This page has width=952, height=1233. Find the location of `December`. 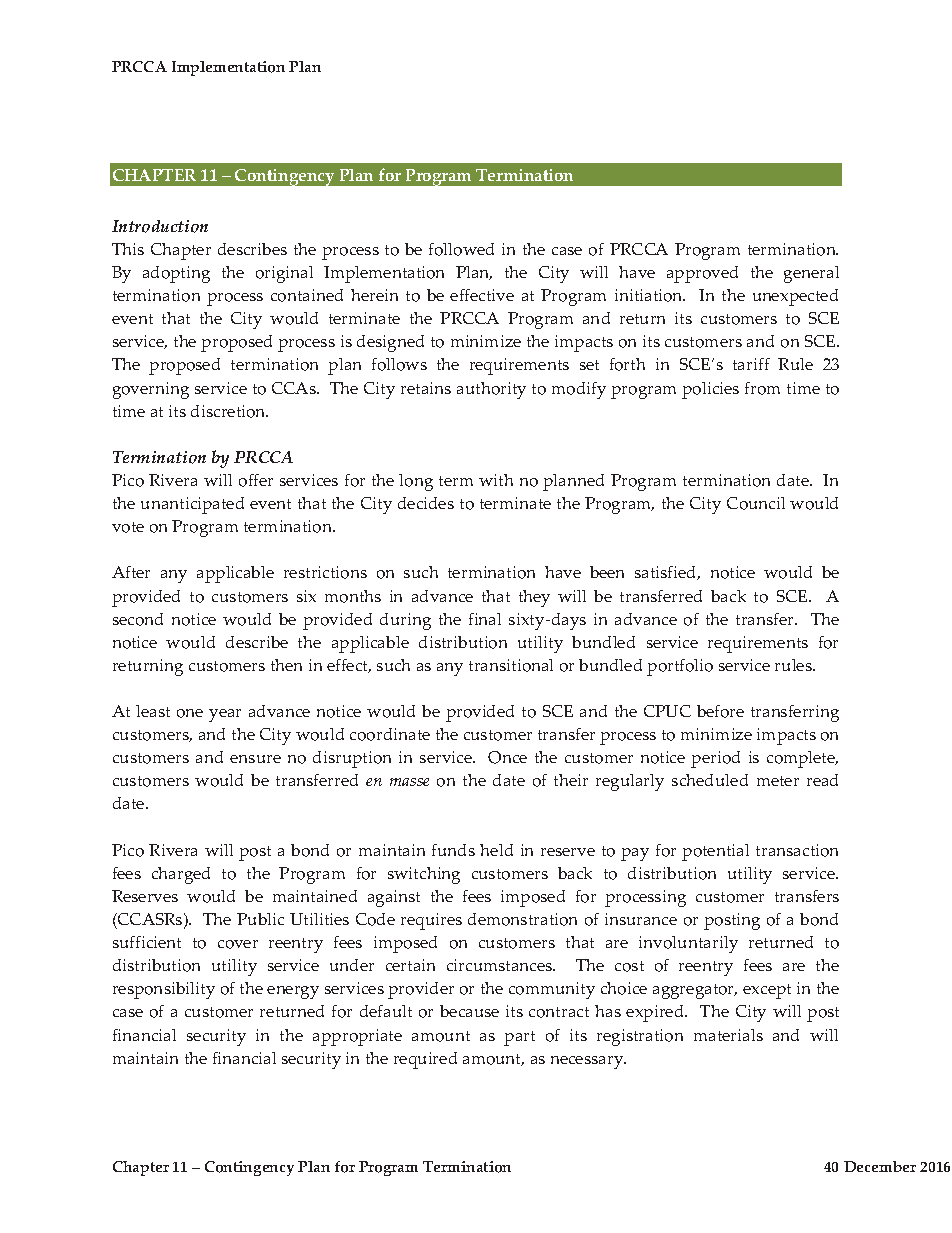

December is located at coordinates (880, 1166).
